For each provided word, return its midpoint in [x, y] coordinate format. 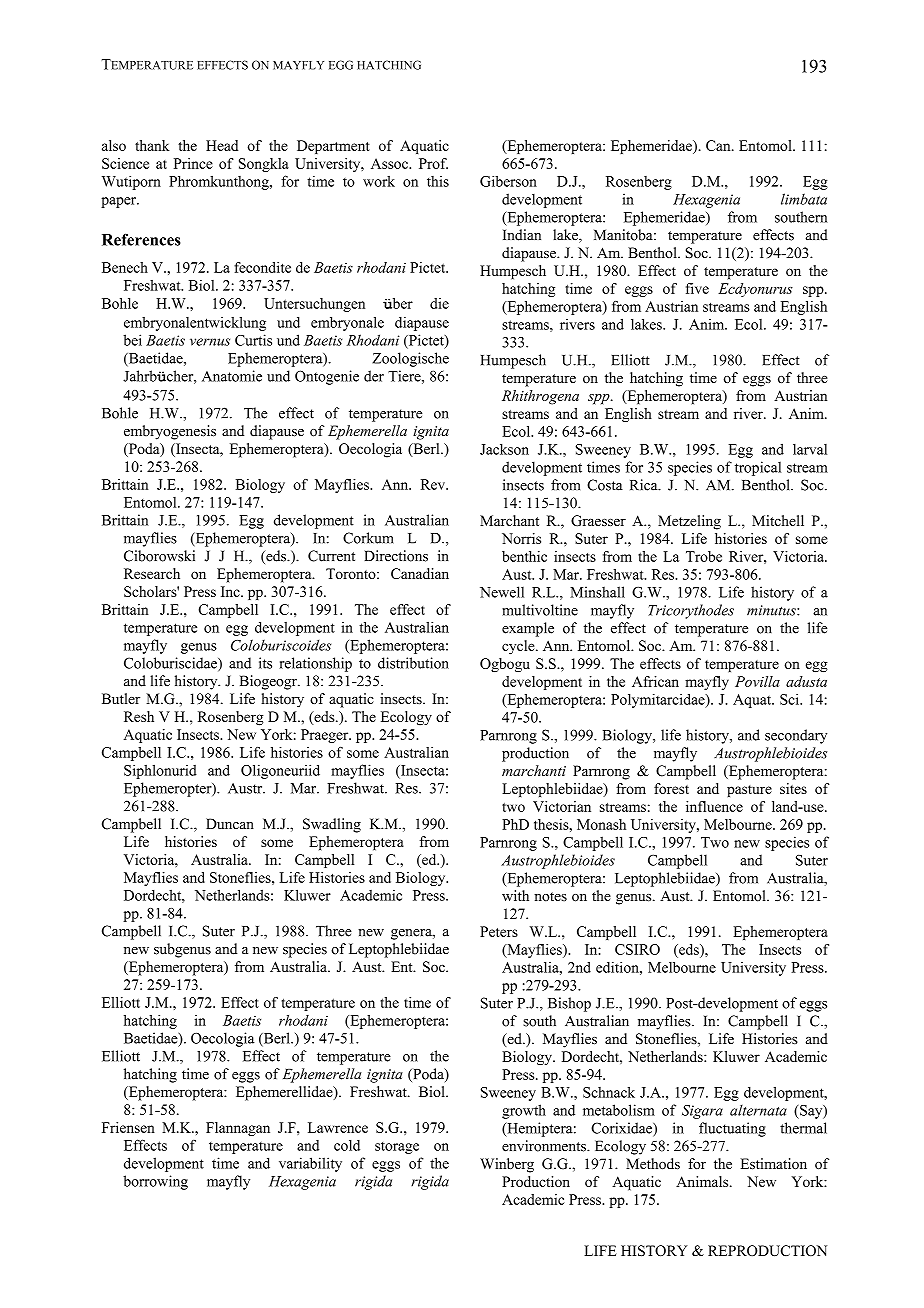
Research [152, 573]
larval [810, 449]
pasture [749, 791]
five [697, 288]
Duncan [230, 824]
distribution [413, 663]
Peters [499, 931]
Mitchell [778, 520]
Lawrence [338, 1127]
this [438, 181]
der [374, 376]
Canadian [420, 573]
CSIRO [637, 949]
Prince [193, 163]
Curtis [253, 340]
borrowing [155, 1182]
